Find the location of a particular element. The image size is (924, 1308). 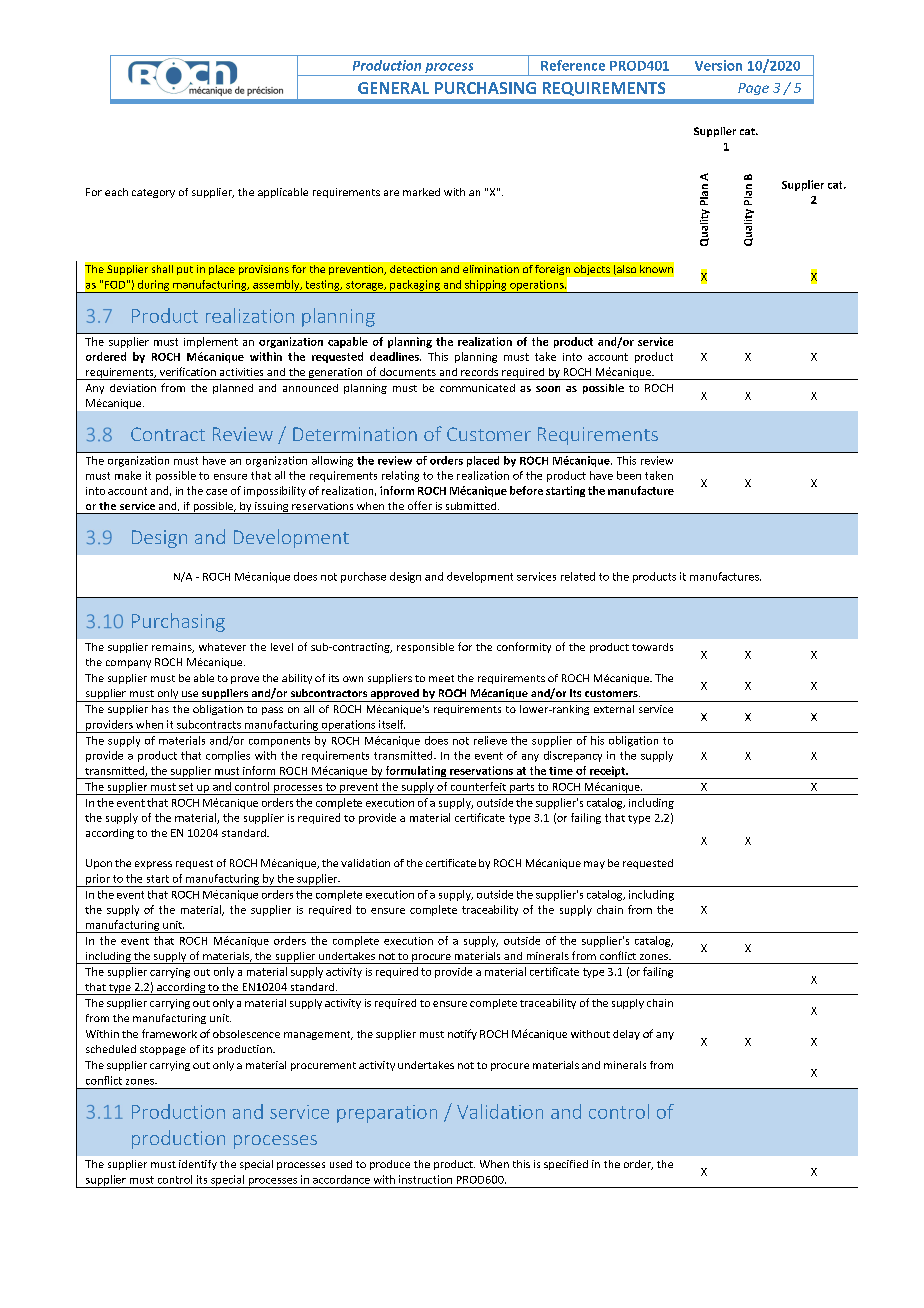

responsible is located at coordinates (425, 648).
